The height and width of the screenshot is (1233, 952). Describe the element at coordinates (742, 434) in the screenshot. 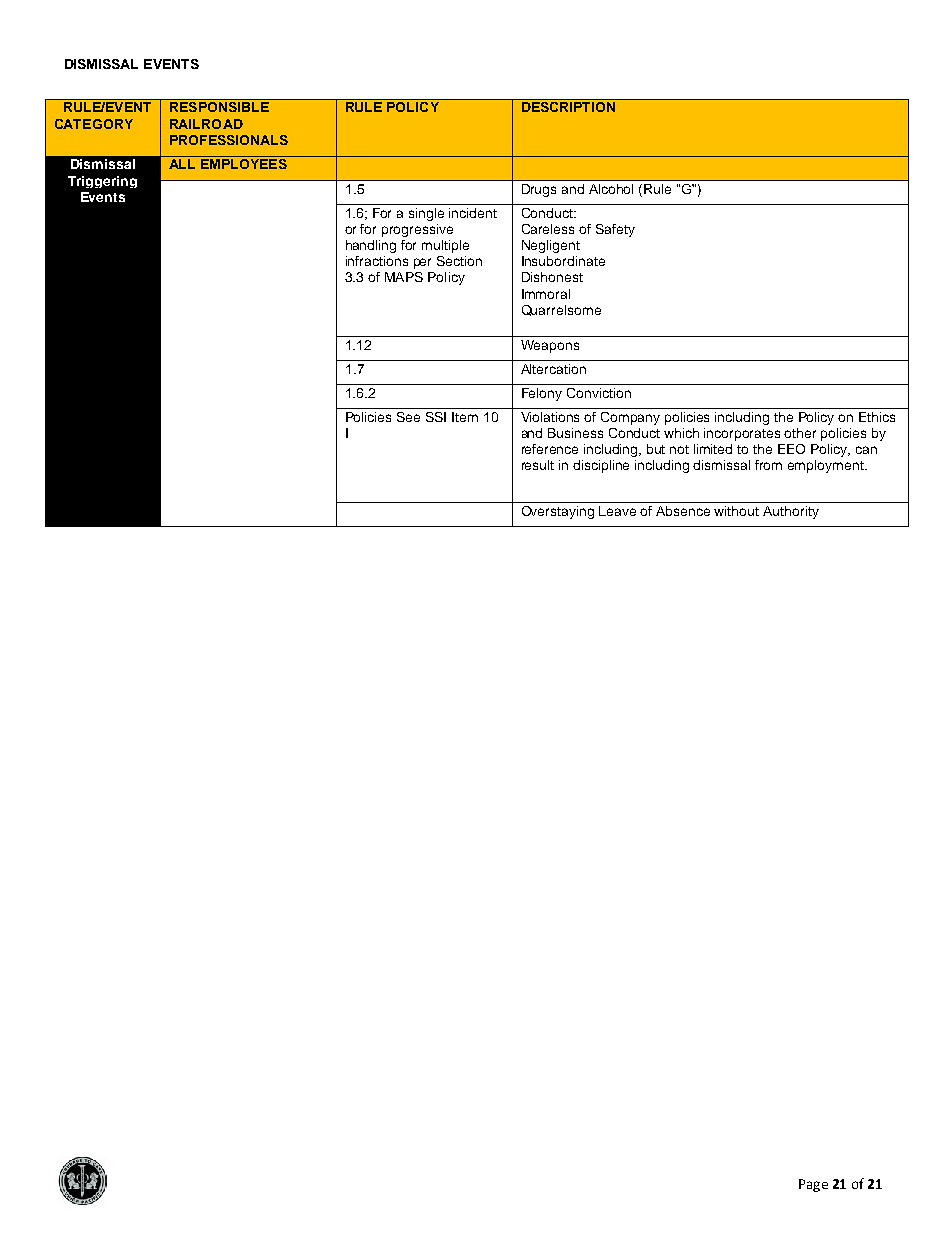

I see `incorporates` at that location.
